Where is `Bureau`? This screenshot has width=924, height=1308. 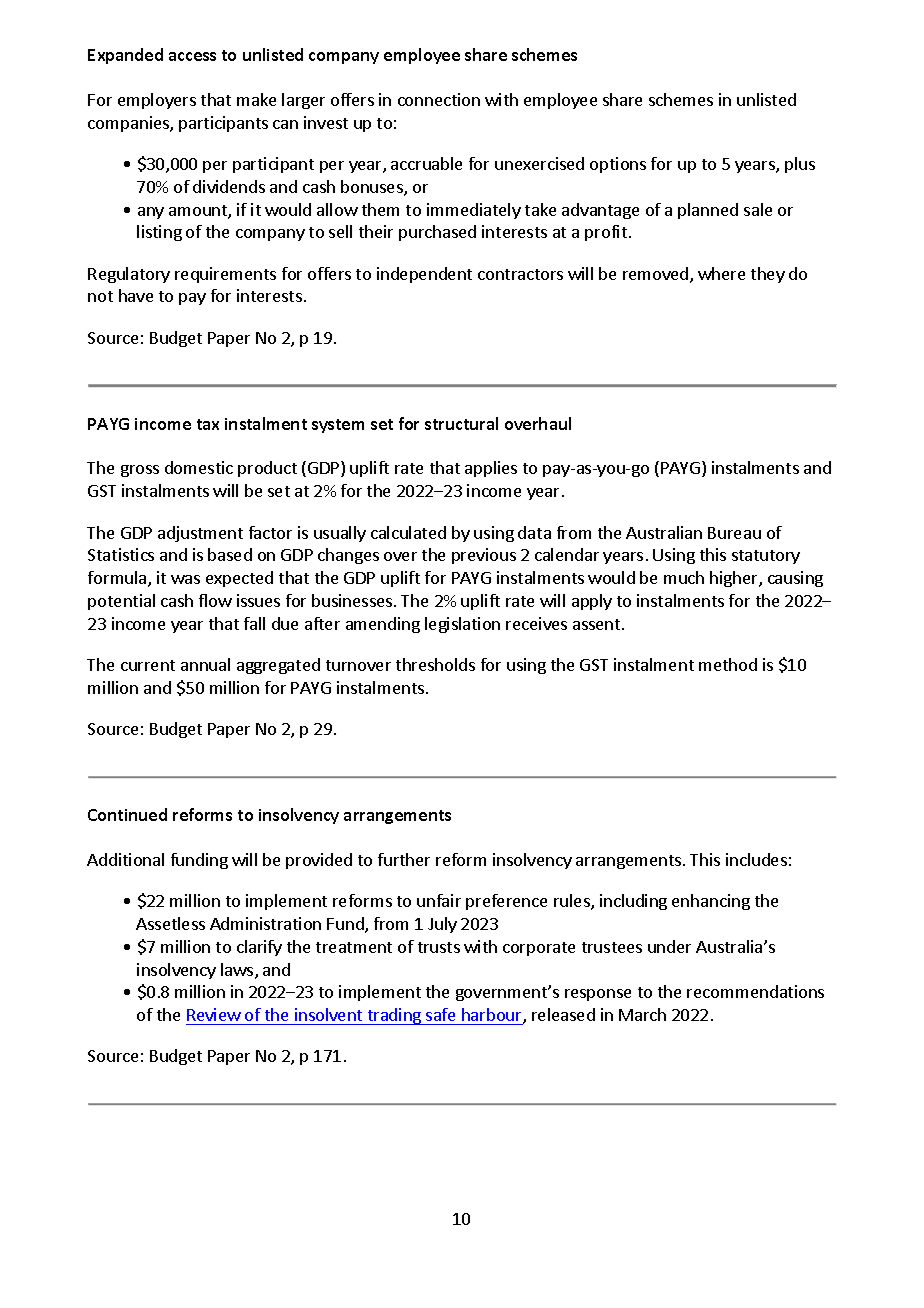 Bureau is located at coordinates (734, 533).
